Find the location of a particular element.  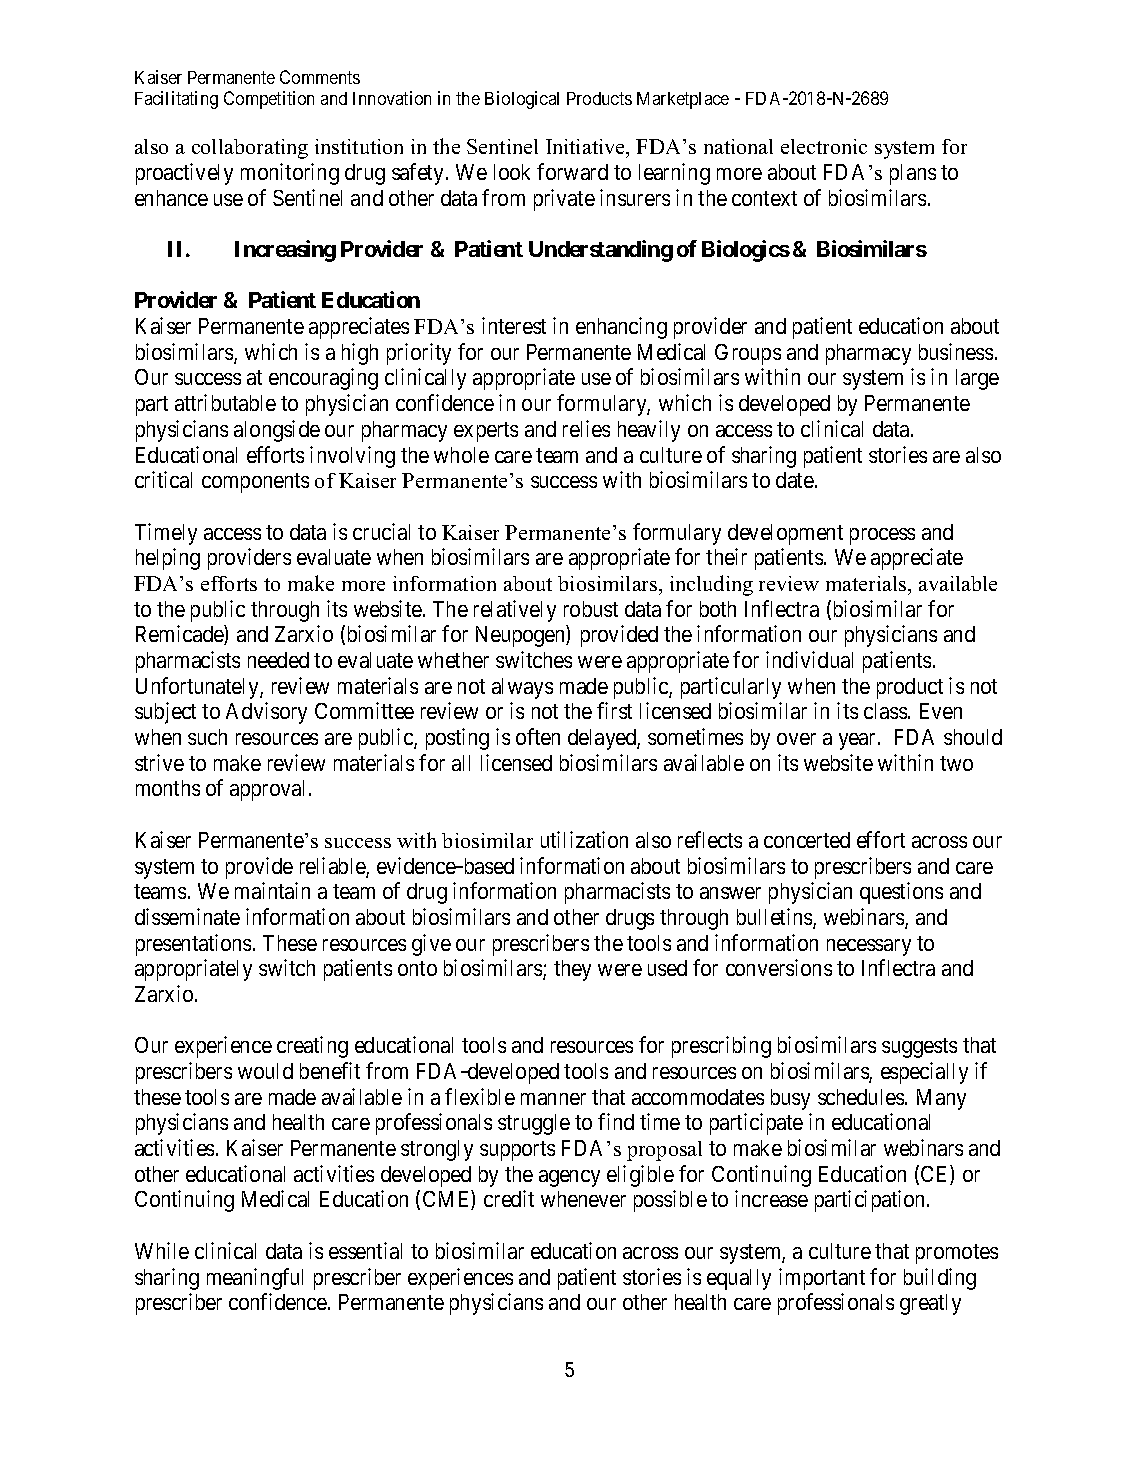

presentations is located at coordinates (193, 945).
